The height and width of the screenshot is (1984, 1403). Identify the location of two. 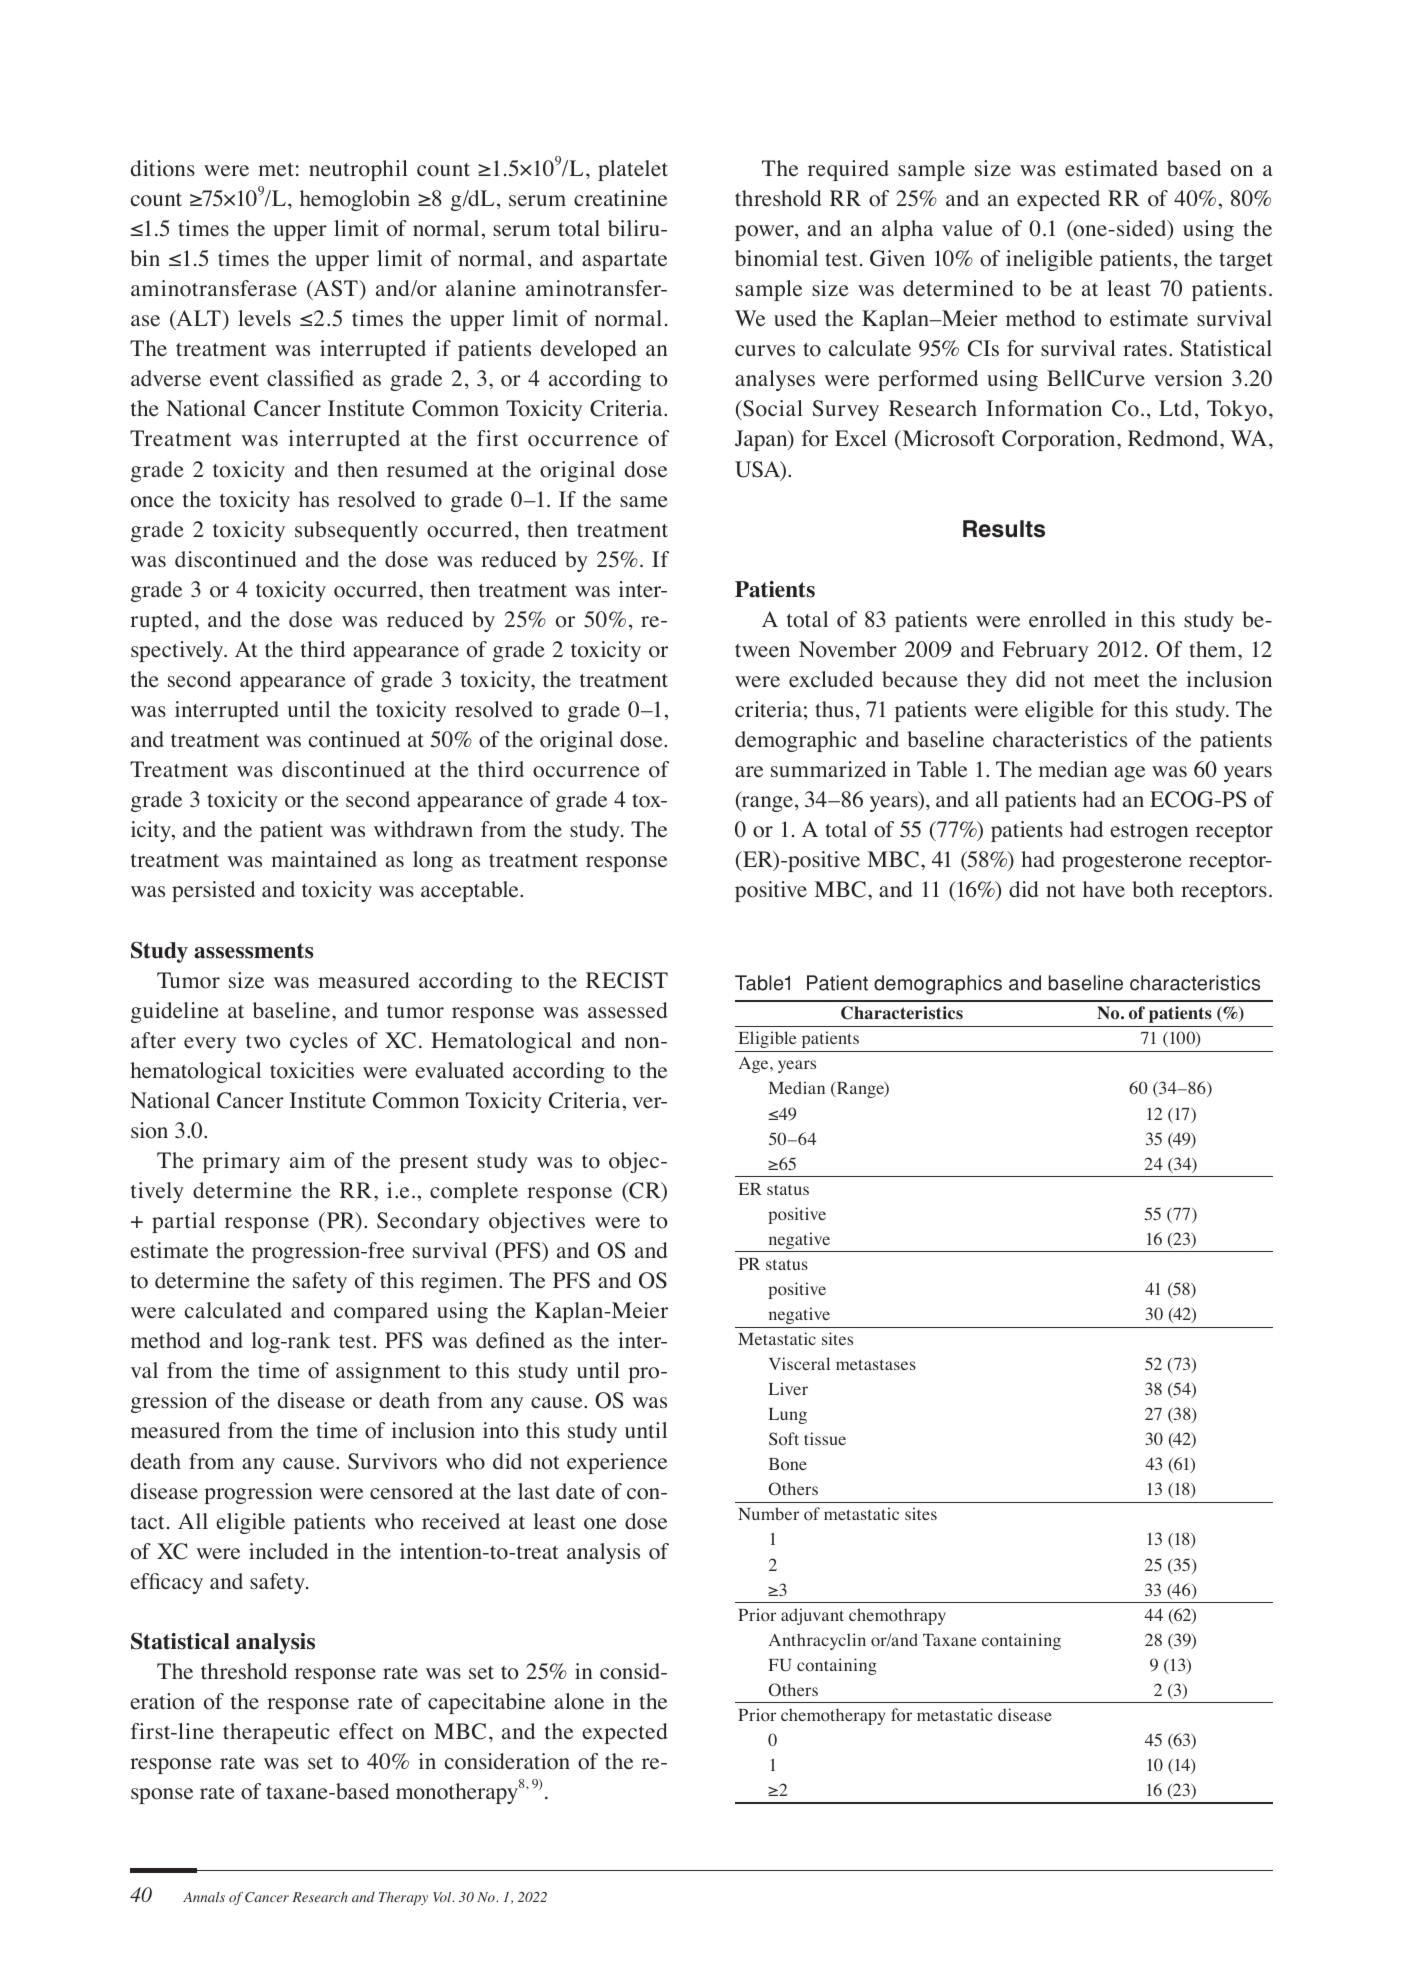
(263, 1042).
